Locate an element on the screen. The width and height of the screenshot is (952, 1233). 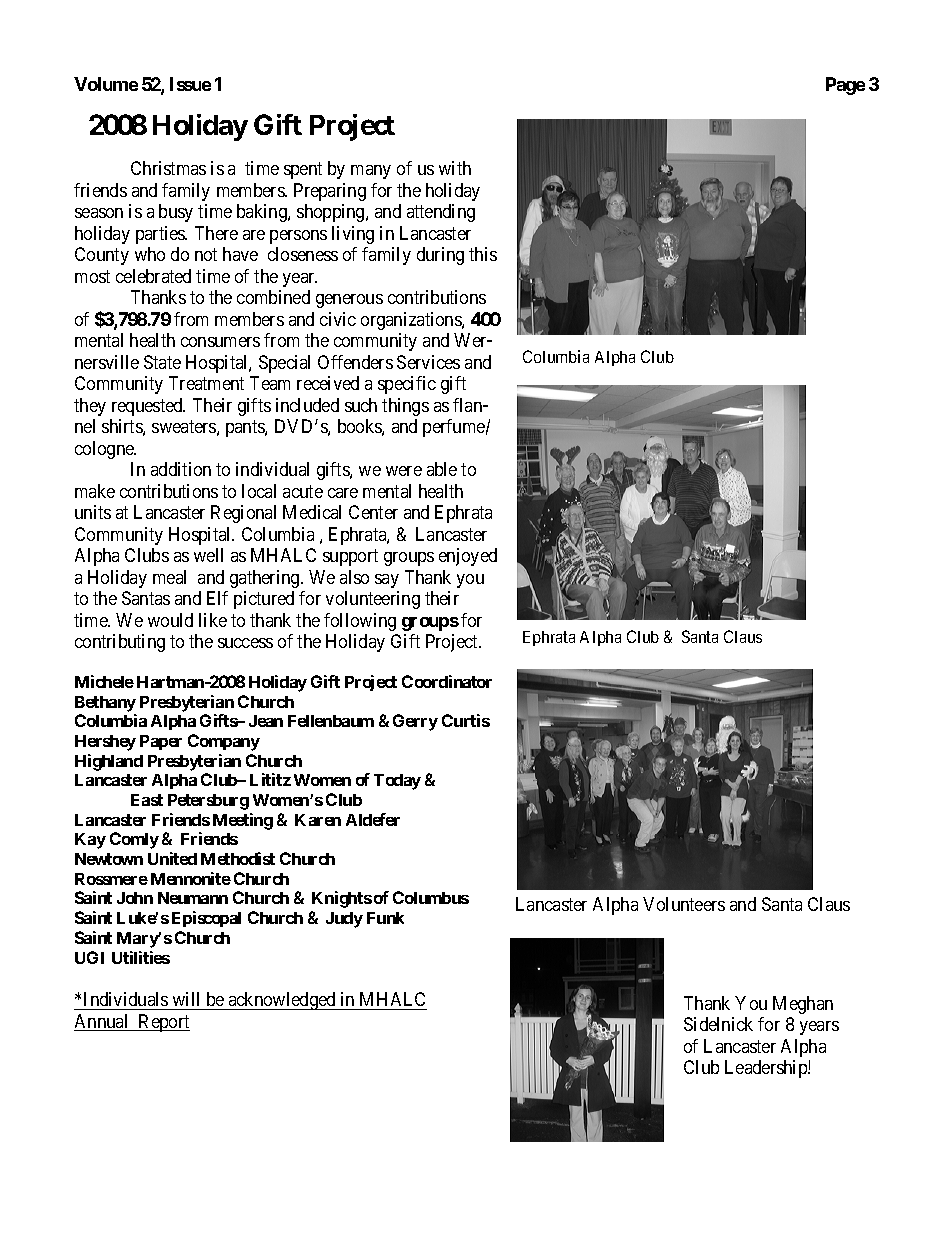
Issue is located at coordinates (190, 84).
